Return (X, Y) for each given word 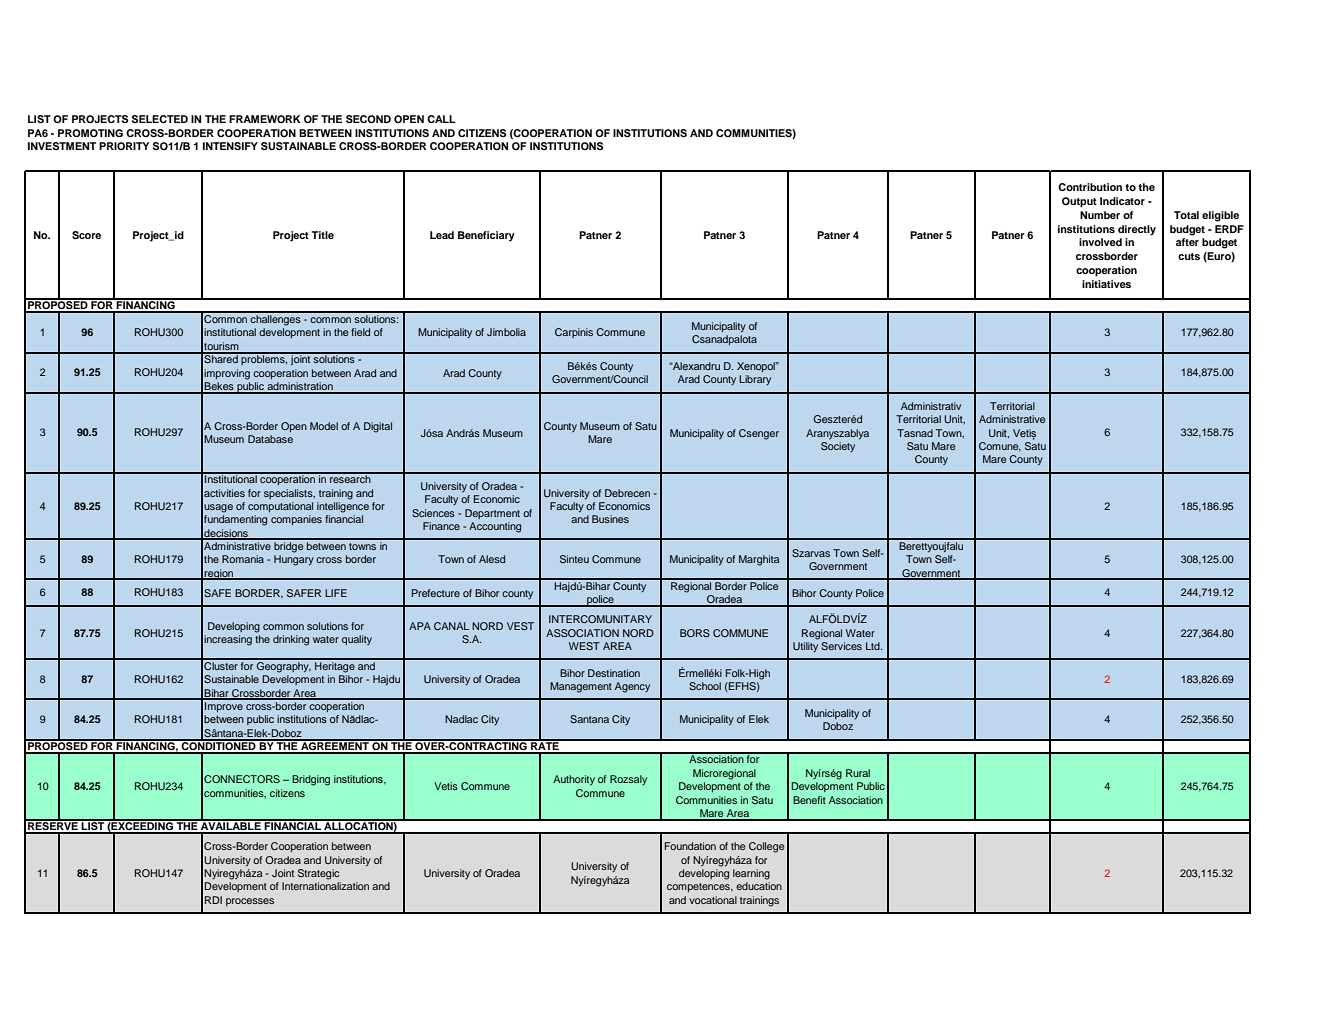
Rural (858, 773)
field (360, 332)
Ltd (874, 646)
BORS (695, 633)
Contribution (1090, 187)
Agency (632, 687)
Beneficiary (486, 236)
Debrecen (627, 493)
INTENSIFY (230, 146)
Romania (243, 559)
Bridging (311, 780)
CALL (441, 119)
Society (838, 447)
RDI (213, 900)
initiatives (1106, 284)
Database (270, 439)
